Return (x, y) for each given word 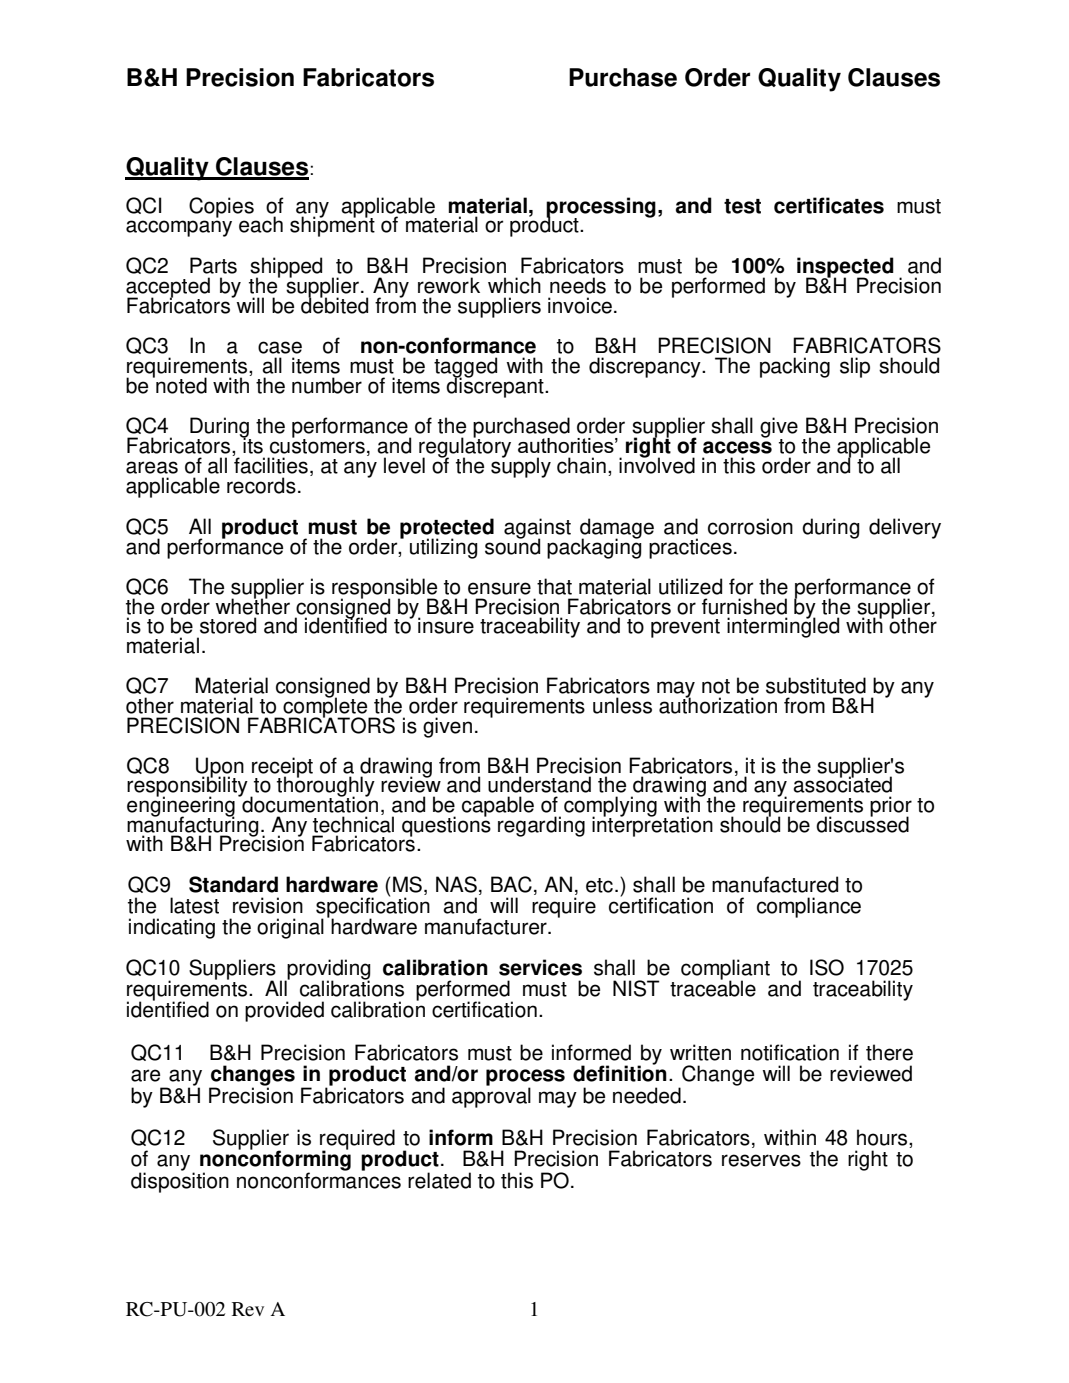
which (514, 285)
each (261, 224)
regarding (541, 826)
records (261, 485)
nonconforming (275, 1160)
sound (512, 545)
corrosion (750, 526)
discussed (862, 823)
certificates (829, 205)
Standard (233, 884)
